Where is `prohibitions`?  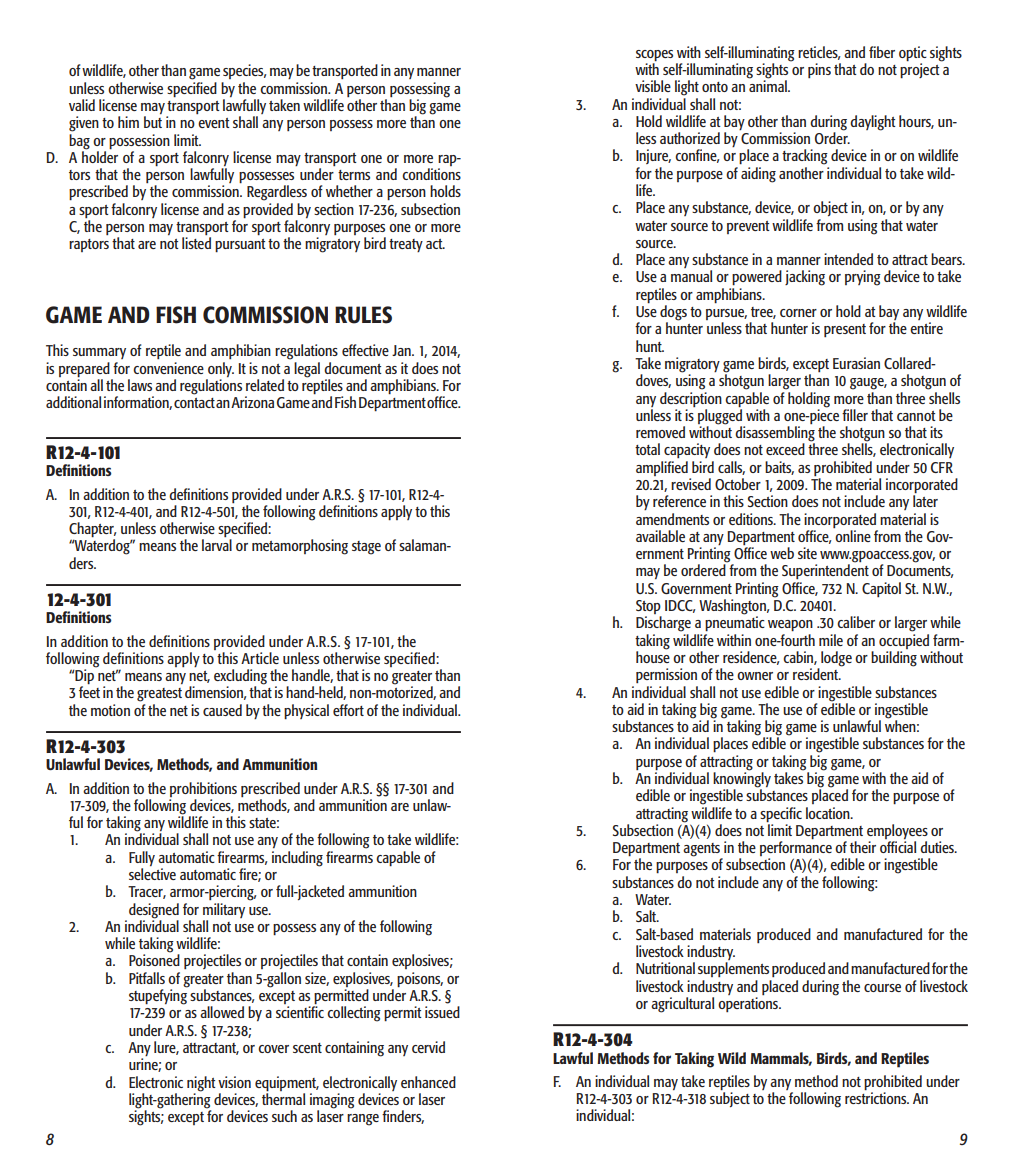
prohibitions is located at coordinates (203, 789).
